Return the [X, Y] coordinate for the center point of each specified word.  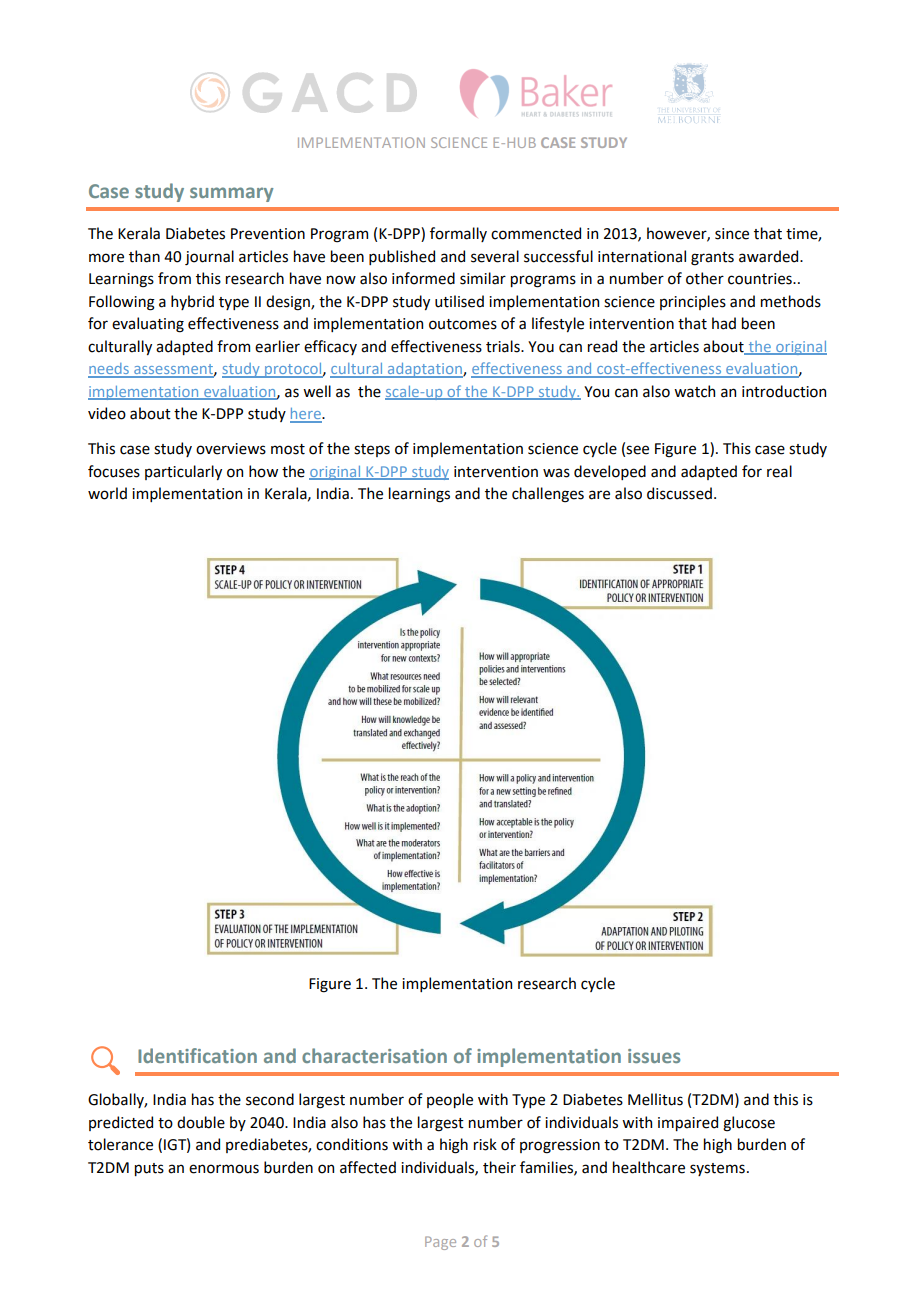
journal [209, 257]
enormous [224, 1169]
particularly [183, 472]
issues [654, 1056]
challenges [548, 495]
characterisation [374, 1055]
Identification [197, 1055]
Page [440, 1243]
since [732, 234]
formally [458, 234]
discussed [679, 493]
